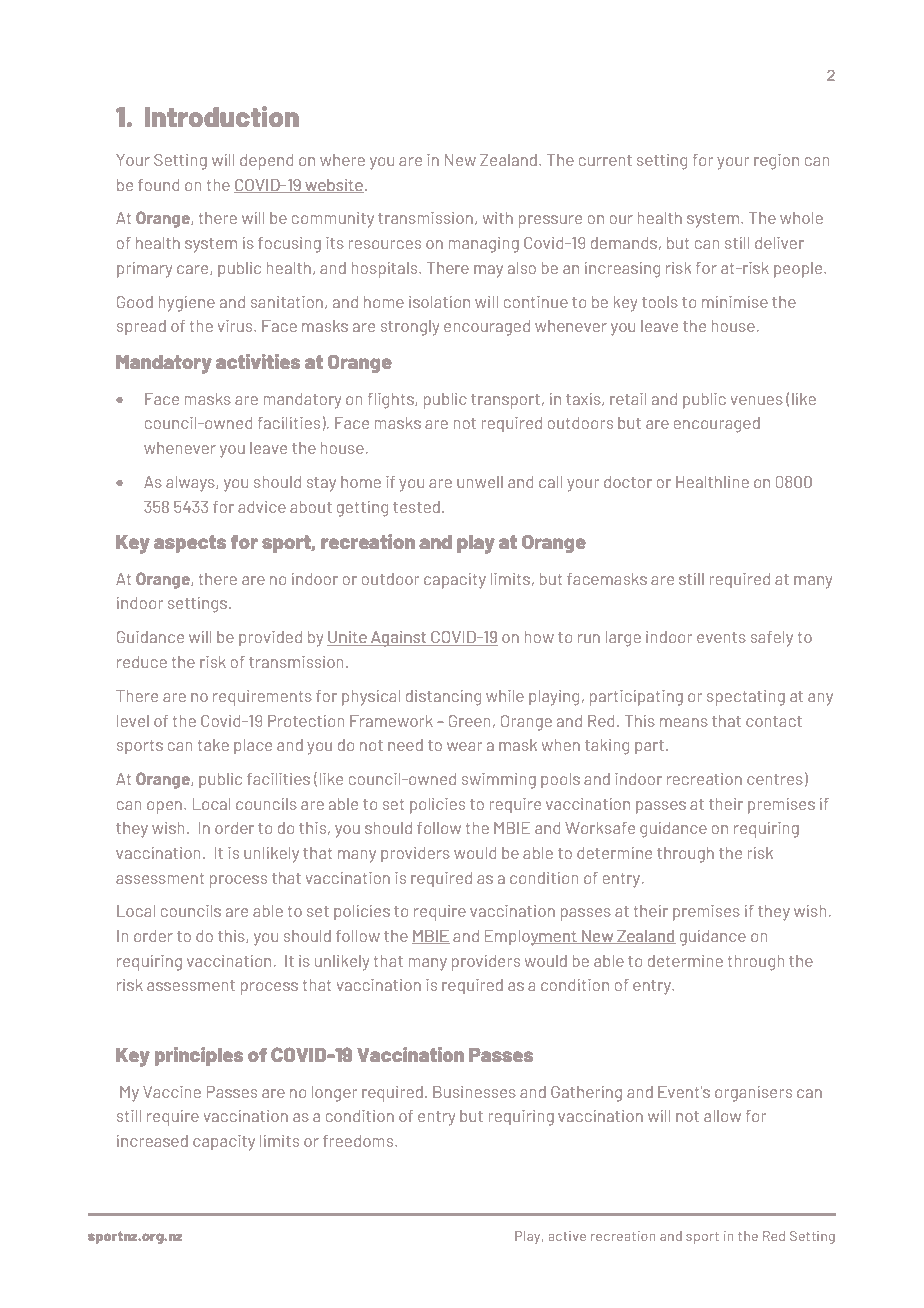 The image size is (924, 1308). Describe the element at coordinates (722, 1116) in the page. I see `allow` at that location.
